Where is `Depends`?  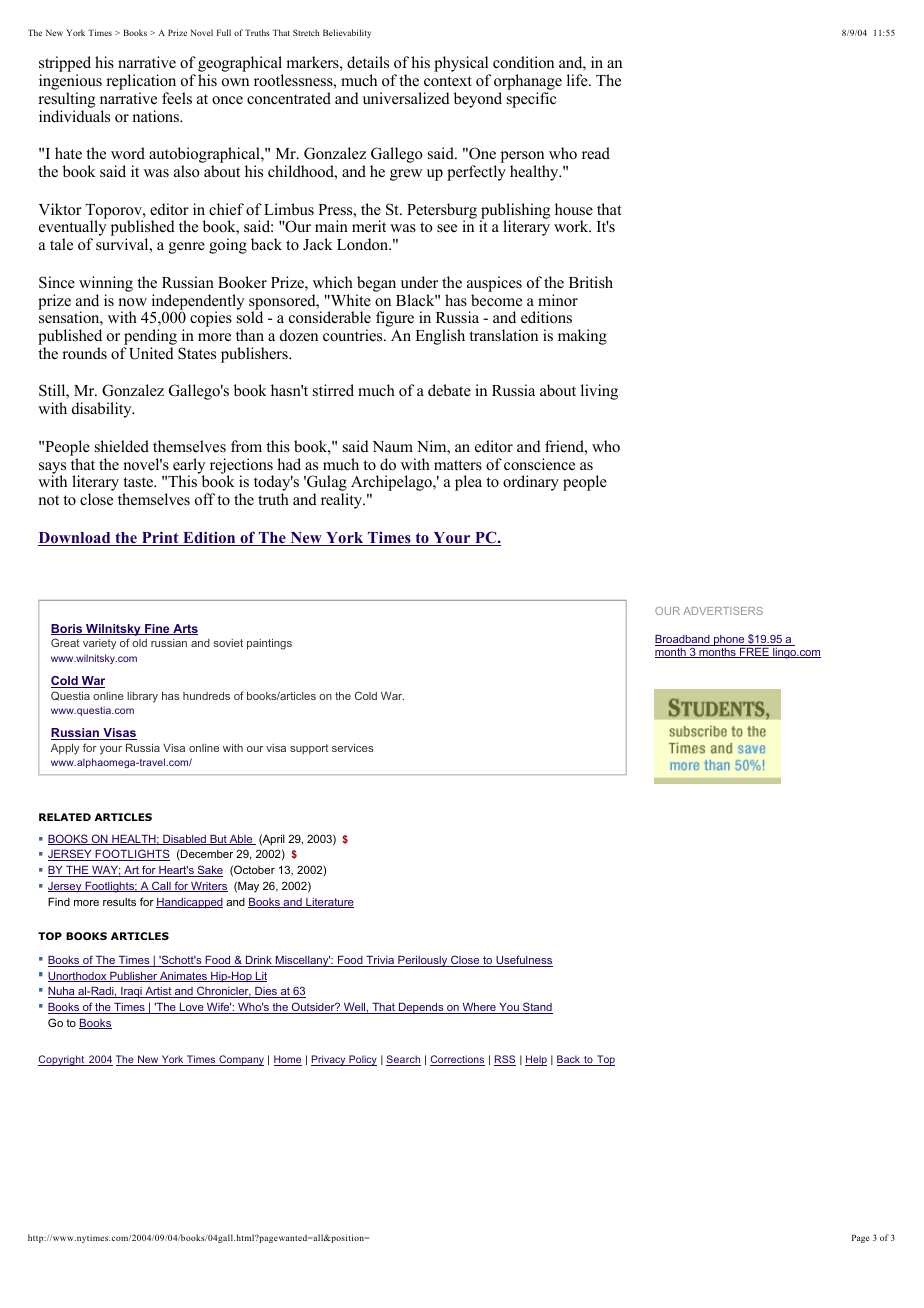 Depends is located at coordinates (421, 1008).
